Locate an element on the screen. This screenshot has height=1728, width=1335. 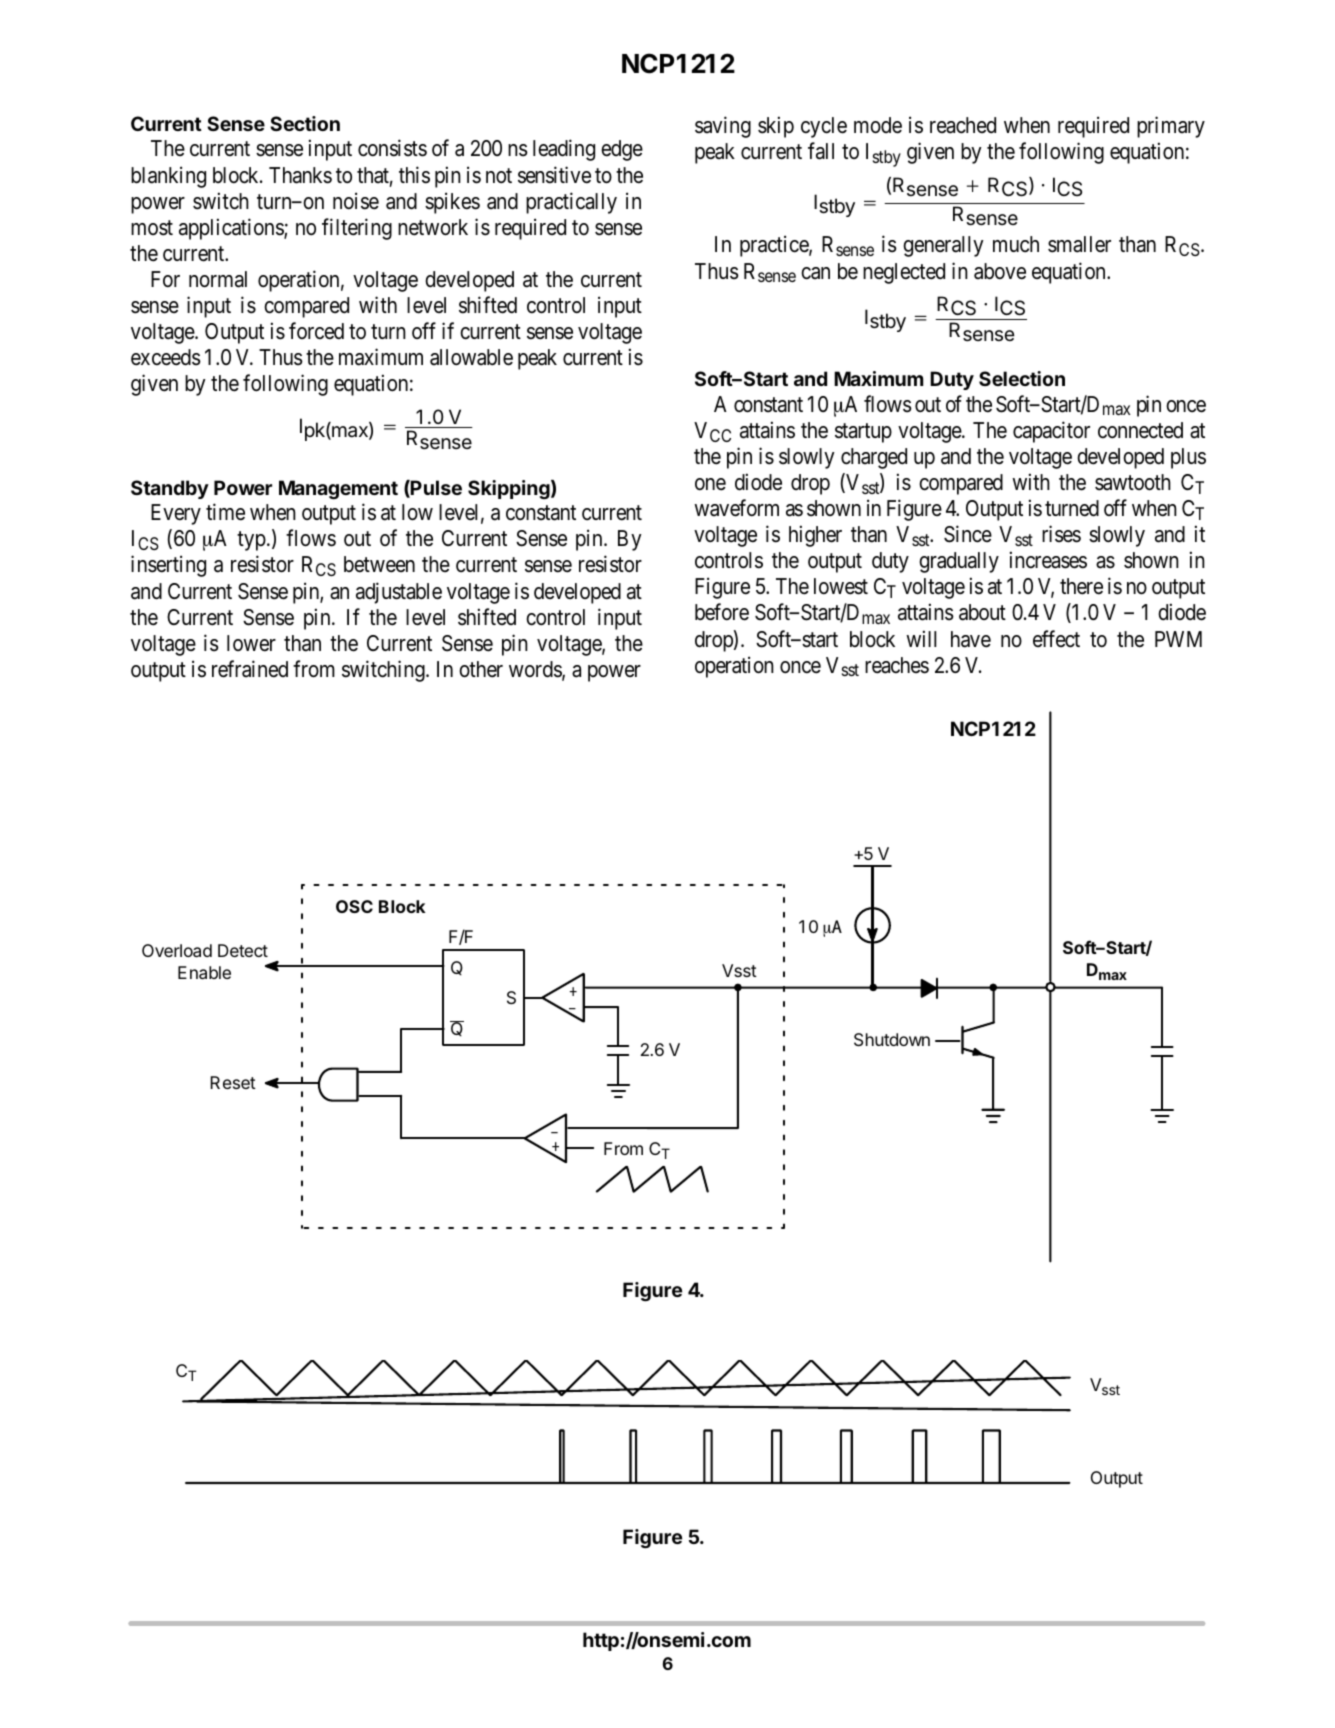
one is located at coordinates (710, 484).
